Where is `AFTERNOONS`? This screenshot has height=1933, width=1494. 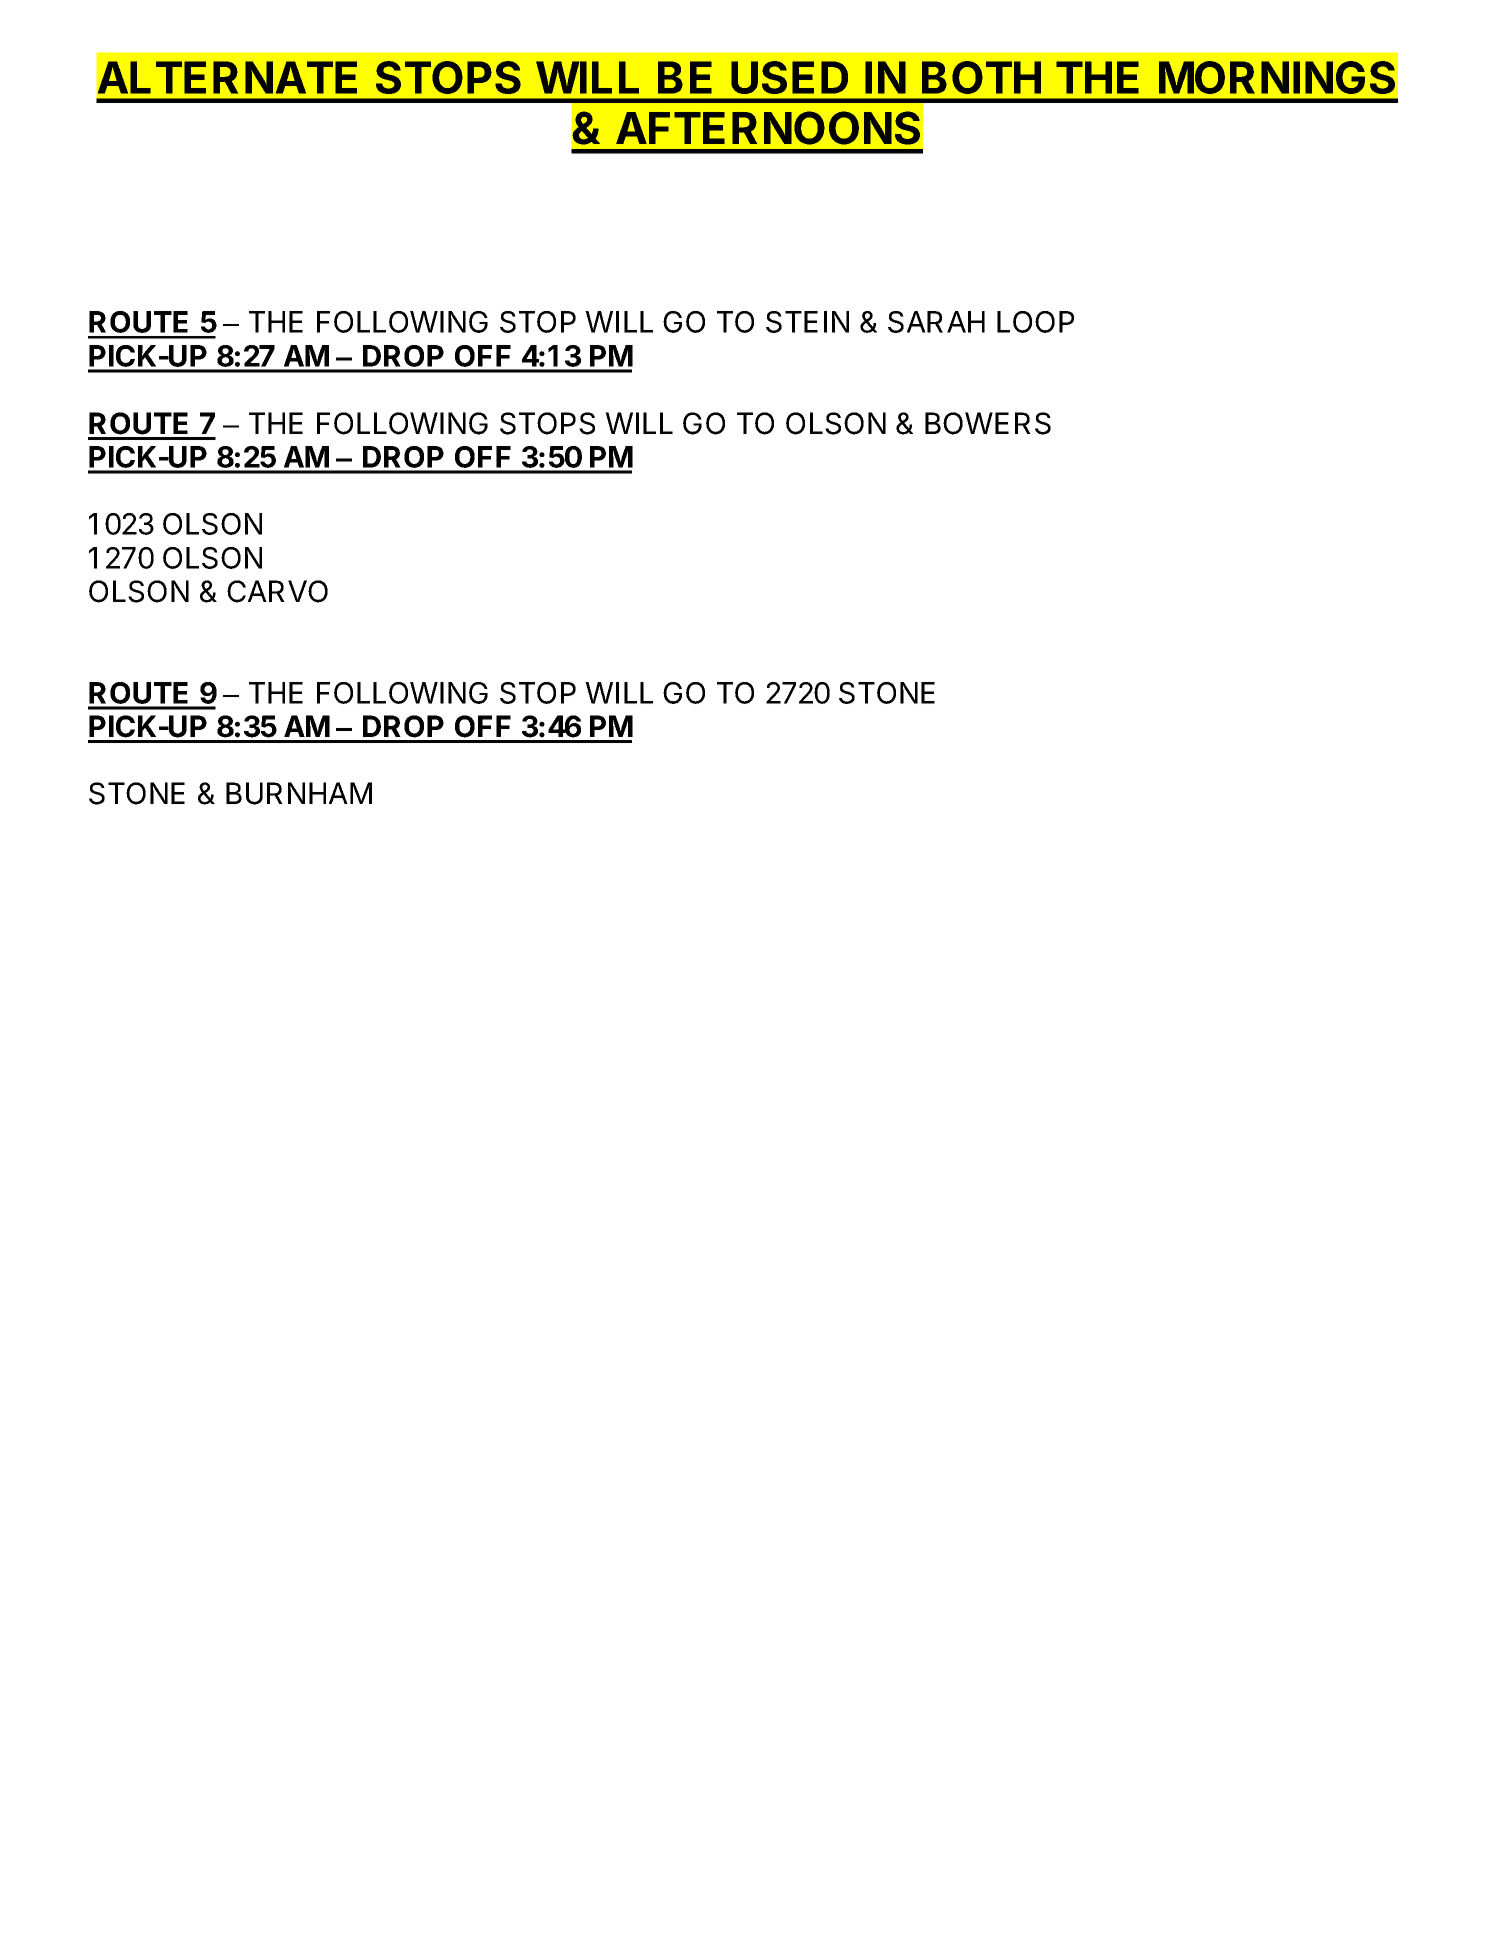 AFTERNOONS is located at coordinates (768, 128).
